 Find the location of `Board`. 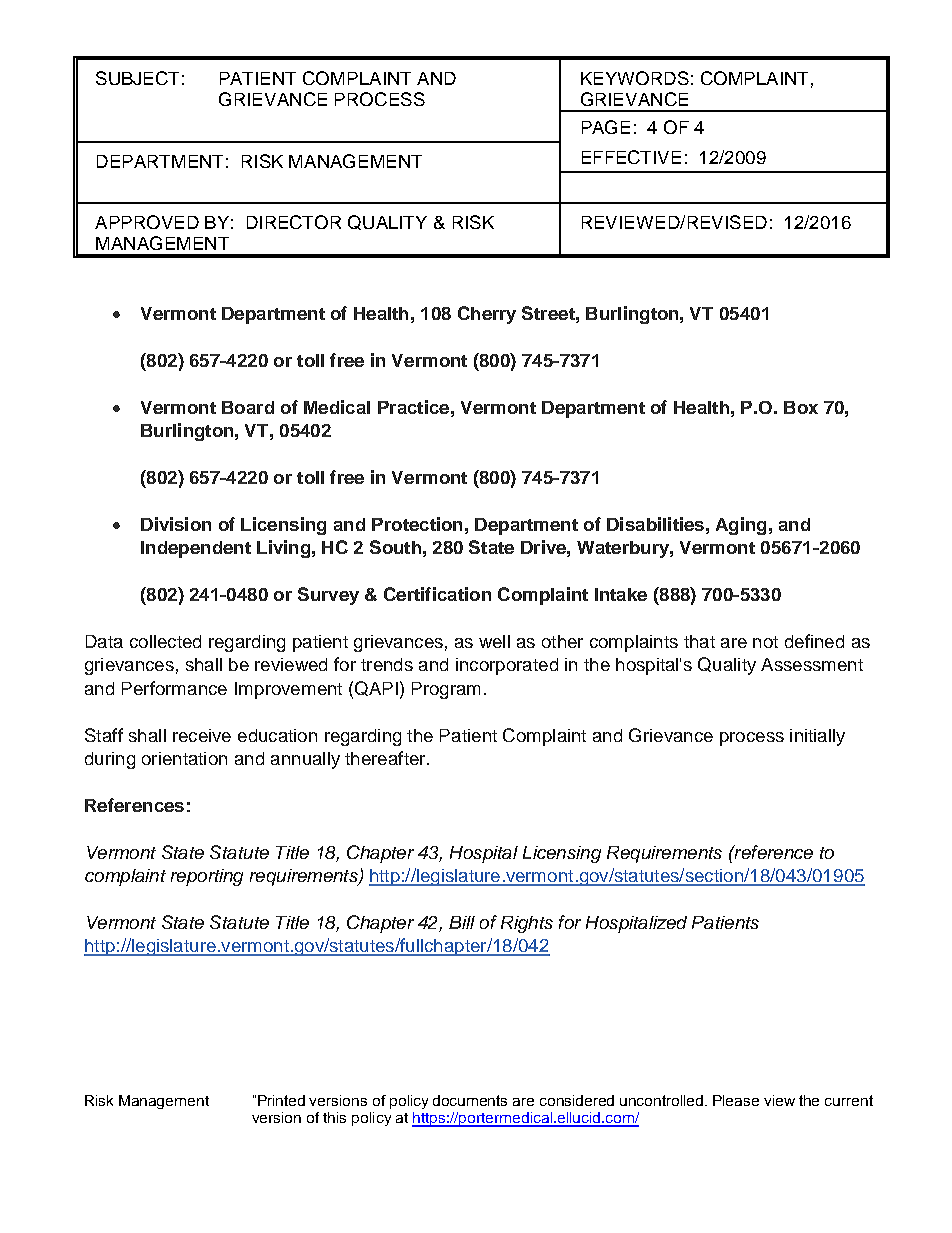

Board is located at coordinates (248, 407).
